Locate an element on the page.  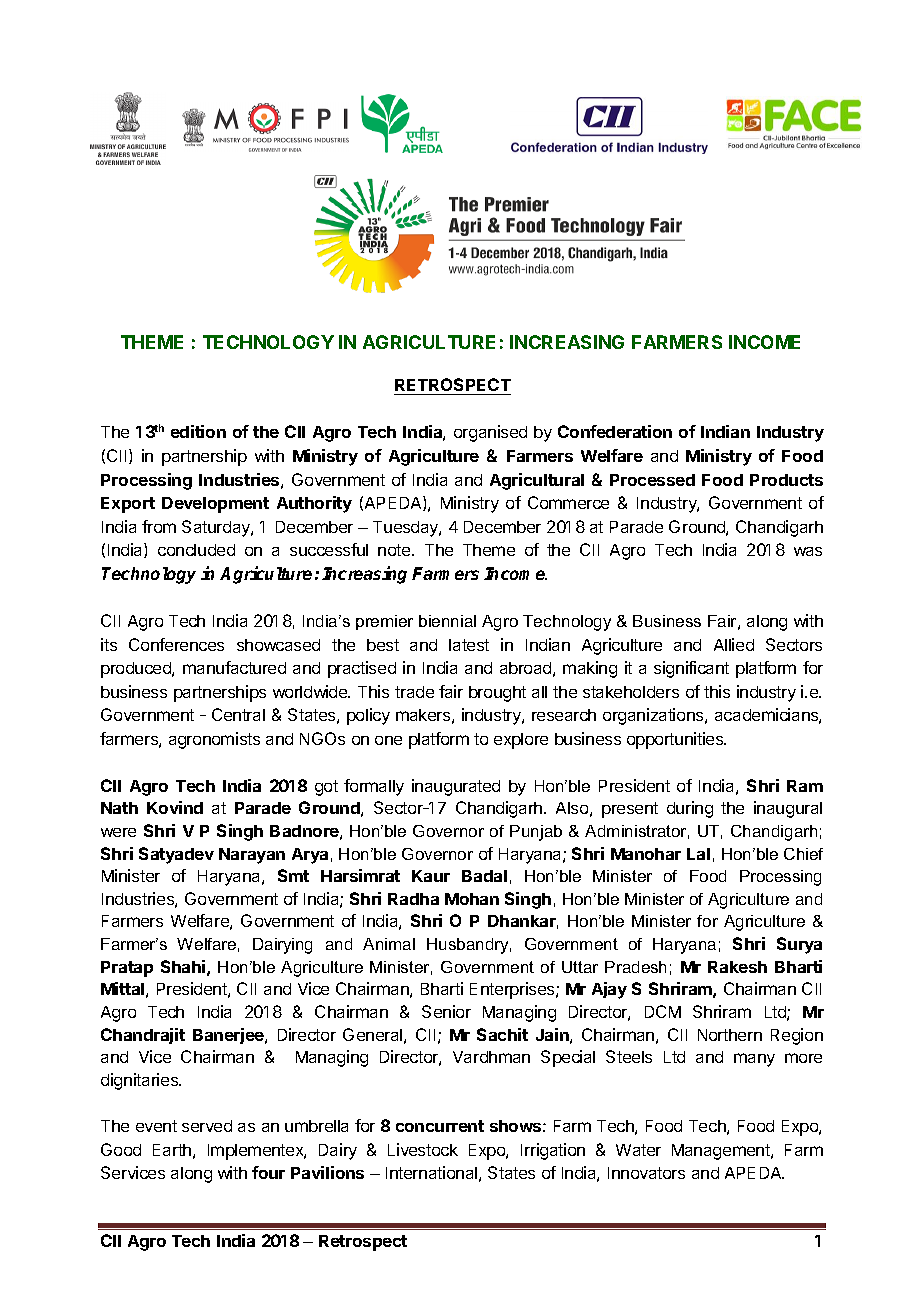
inaugurated is located at coordinates (456, 787).
